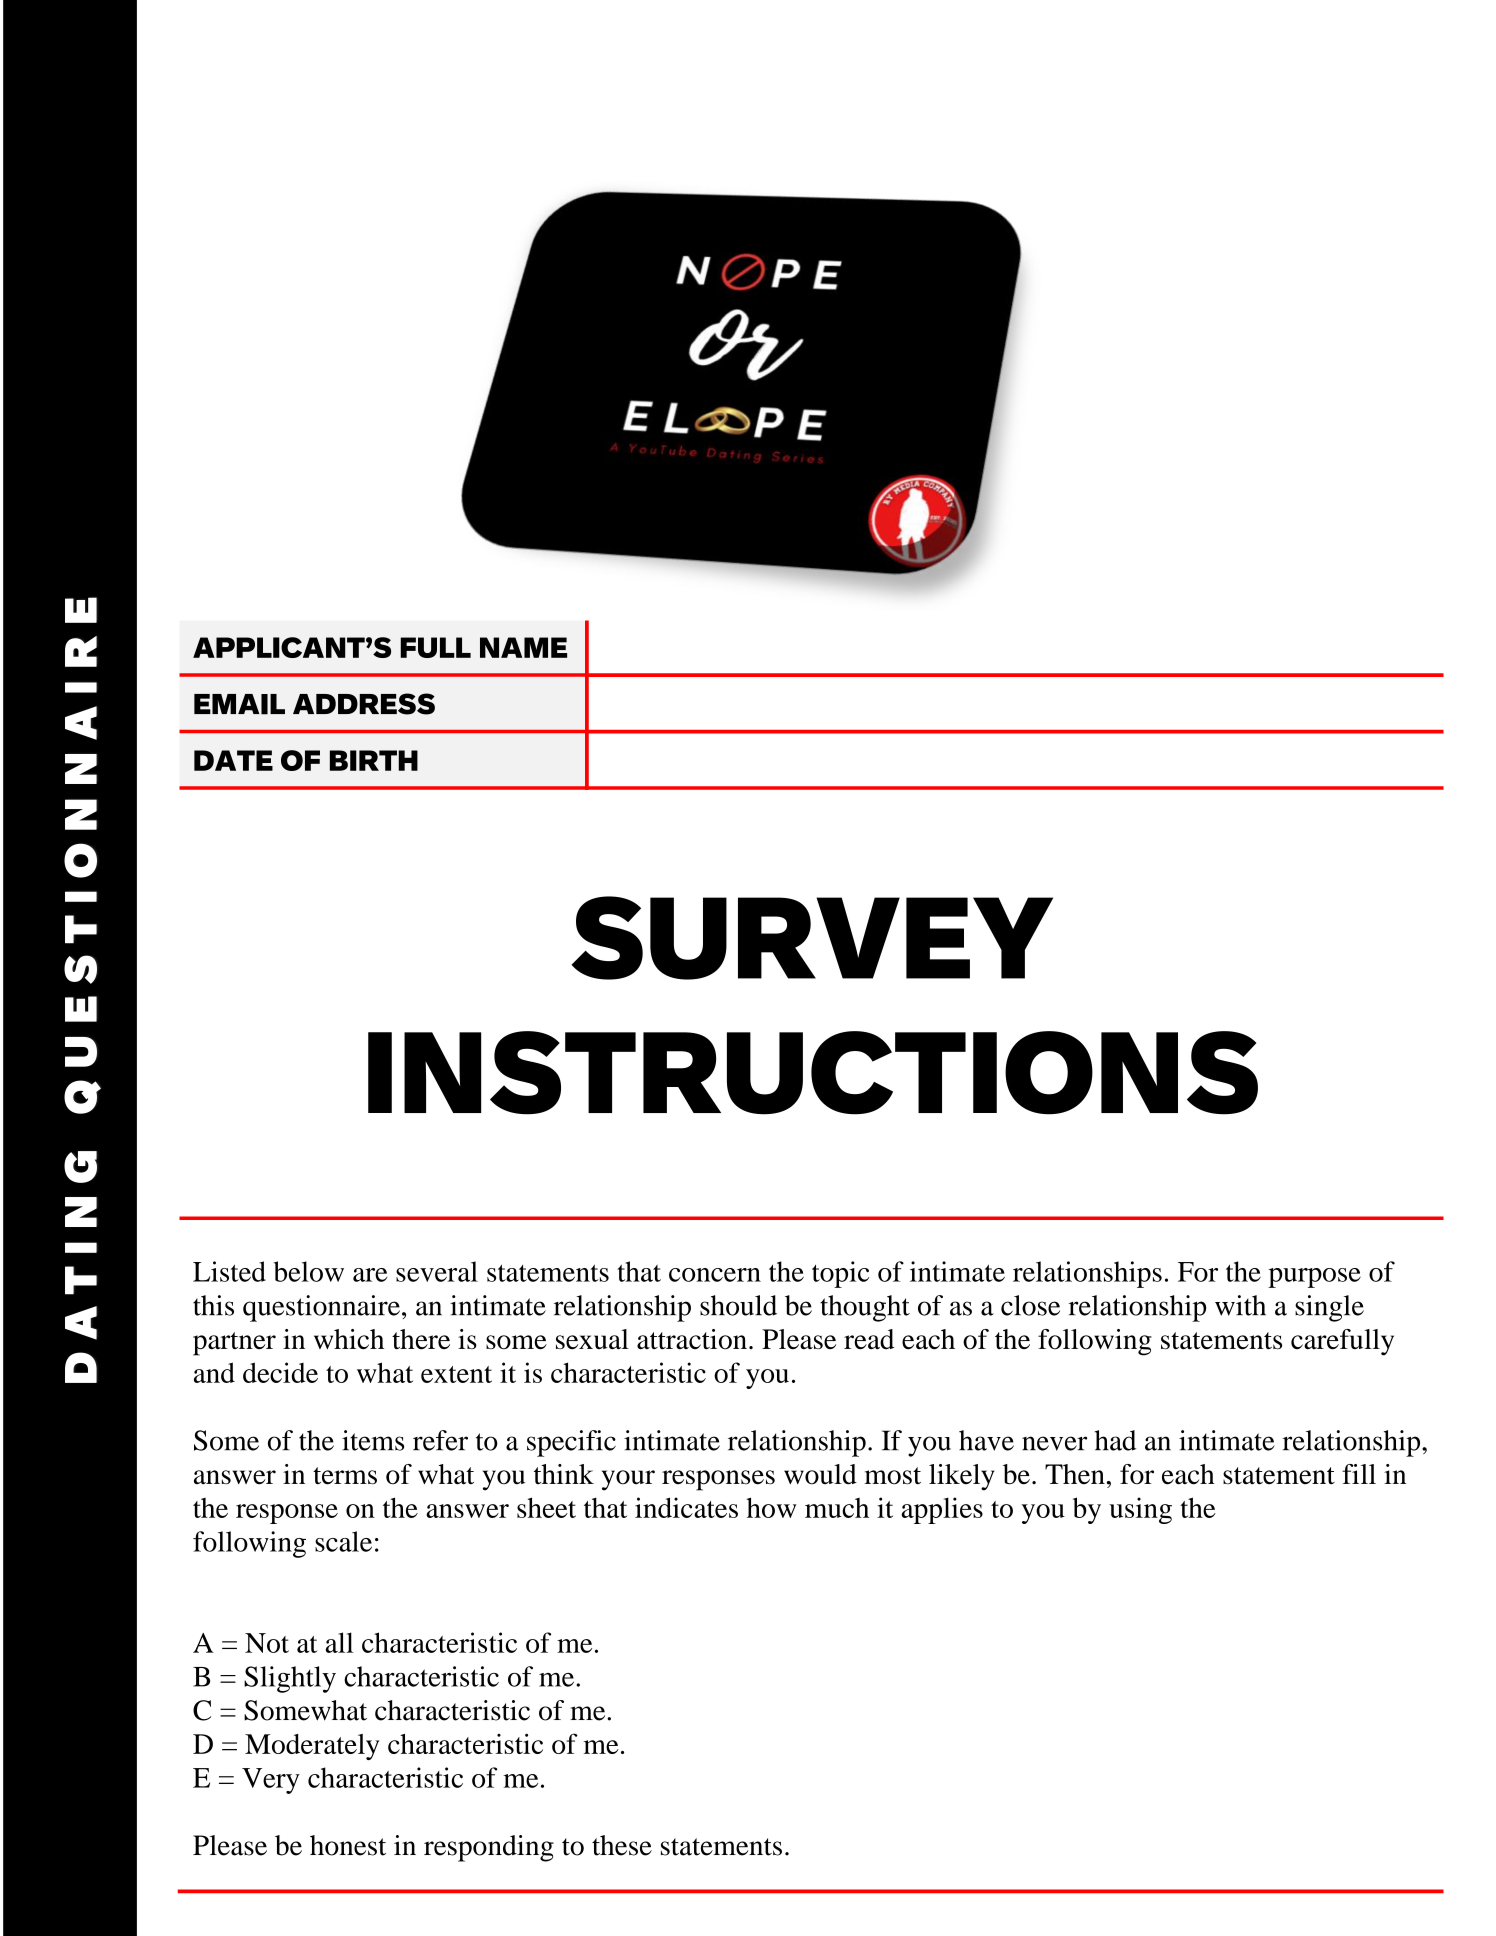 The image size is (1496, 1936). What do you see at coordinates (1329, 1308) in the document?
I see `single` at bounding box center [1329, 1308].
